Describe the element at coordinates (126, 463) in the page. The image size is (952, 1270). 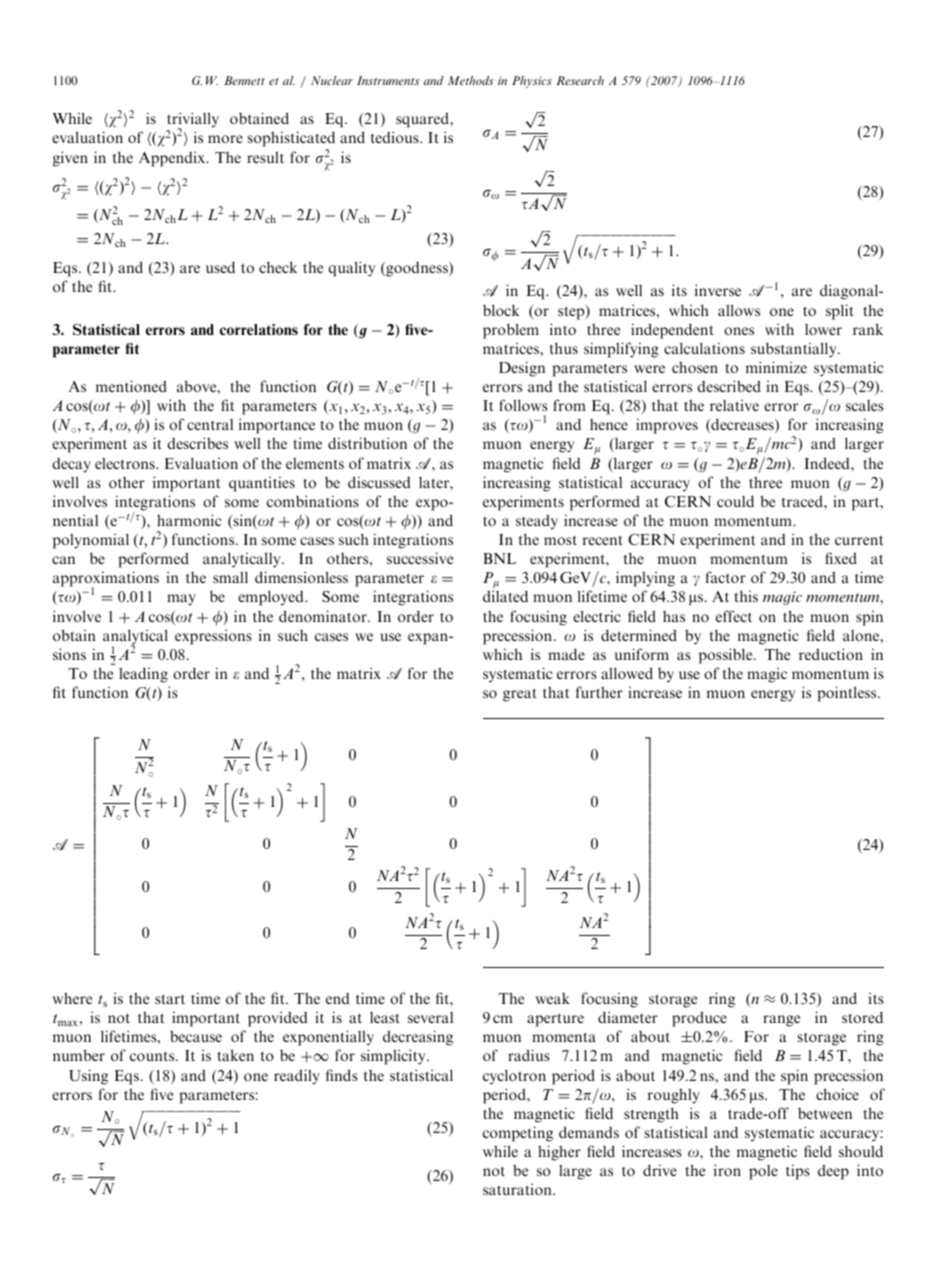
I see `electrons` at that location.
